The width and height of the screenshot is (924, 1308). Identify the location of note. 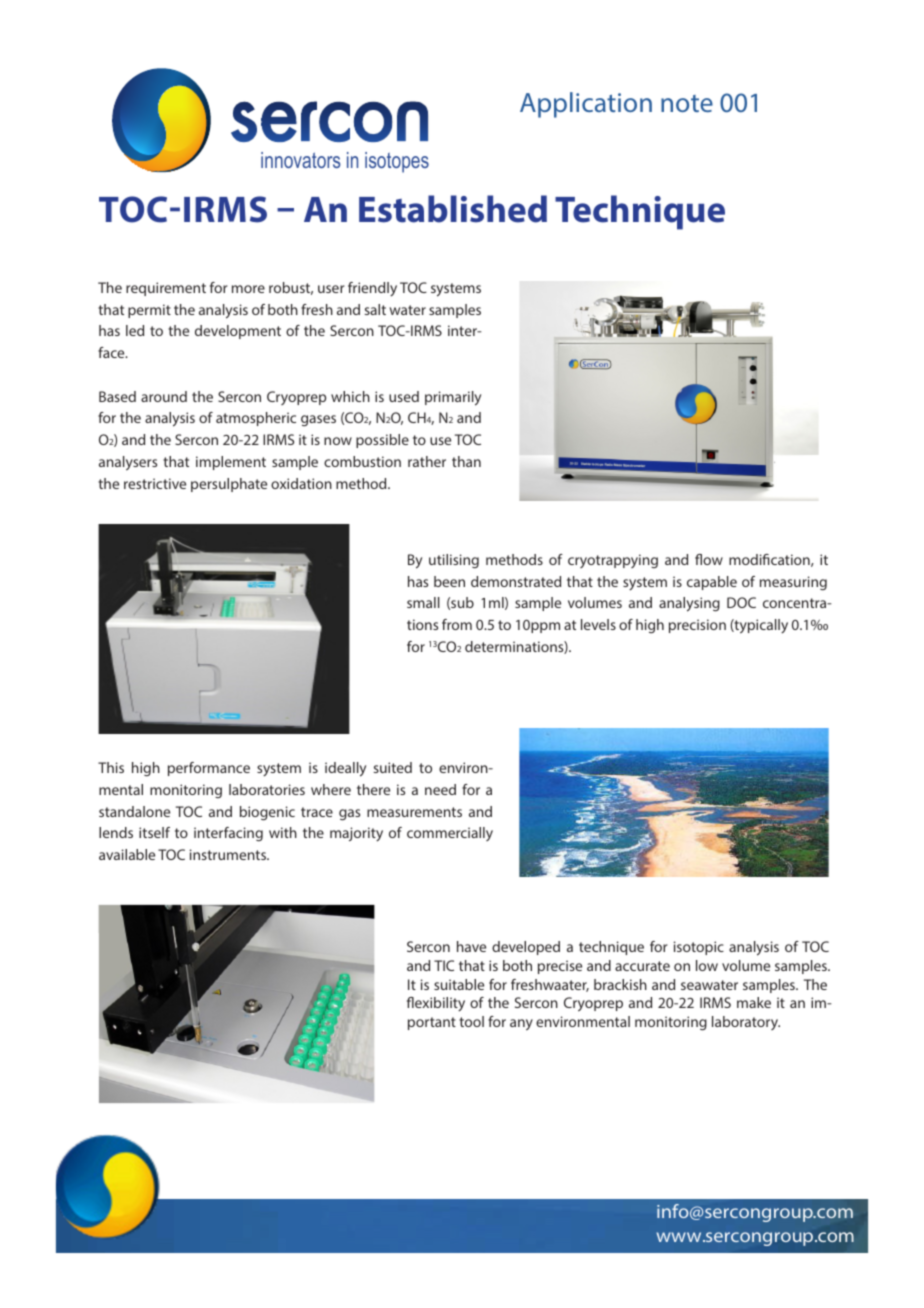
(687, 103).
